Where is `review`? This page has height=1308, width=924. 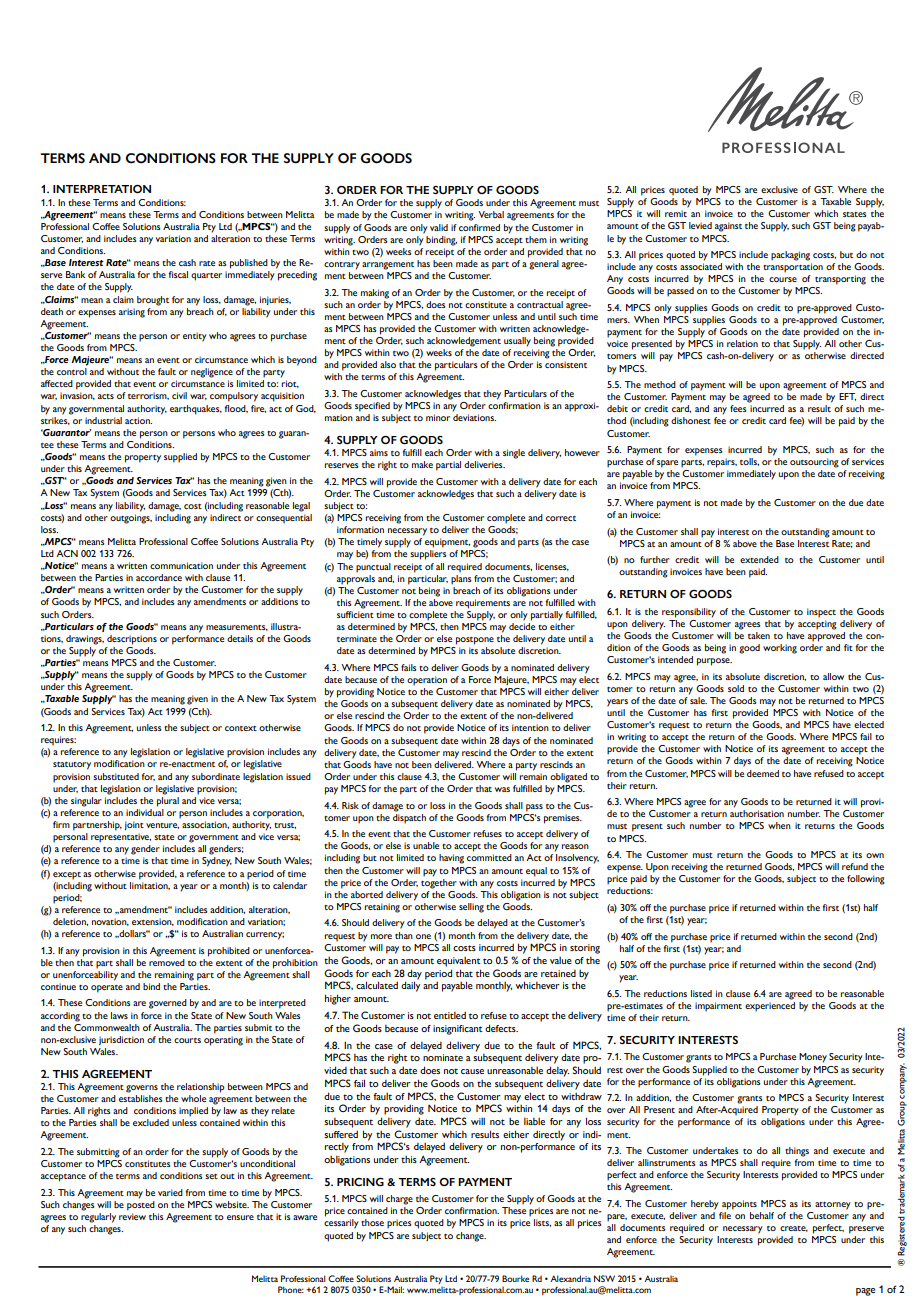
review is located at coordinates (132, 1216).
